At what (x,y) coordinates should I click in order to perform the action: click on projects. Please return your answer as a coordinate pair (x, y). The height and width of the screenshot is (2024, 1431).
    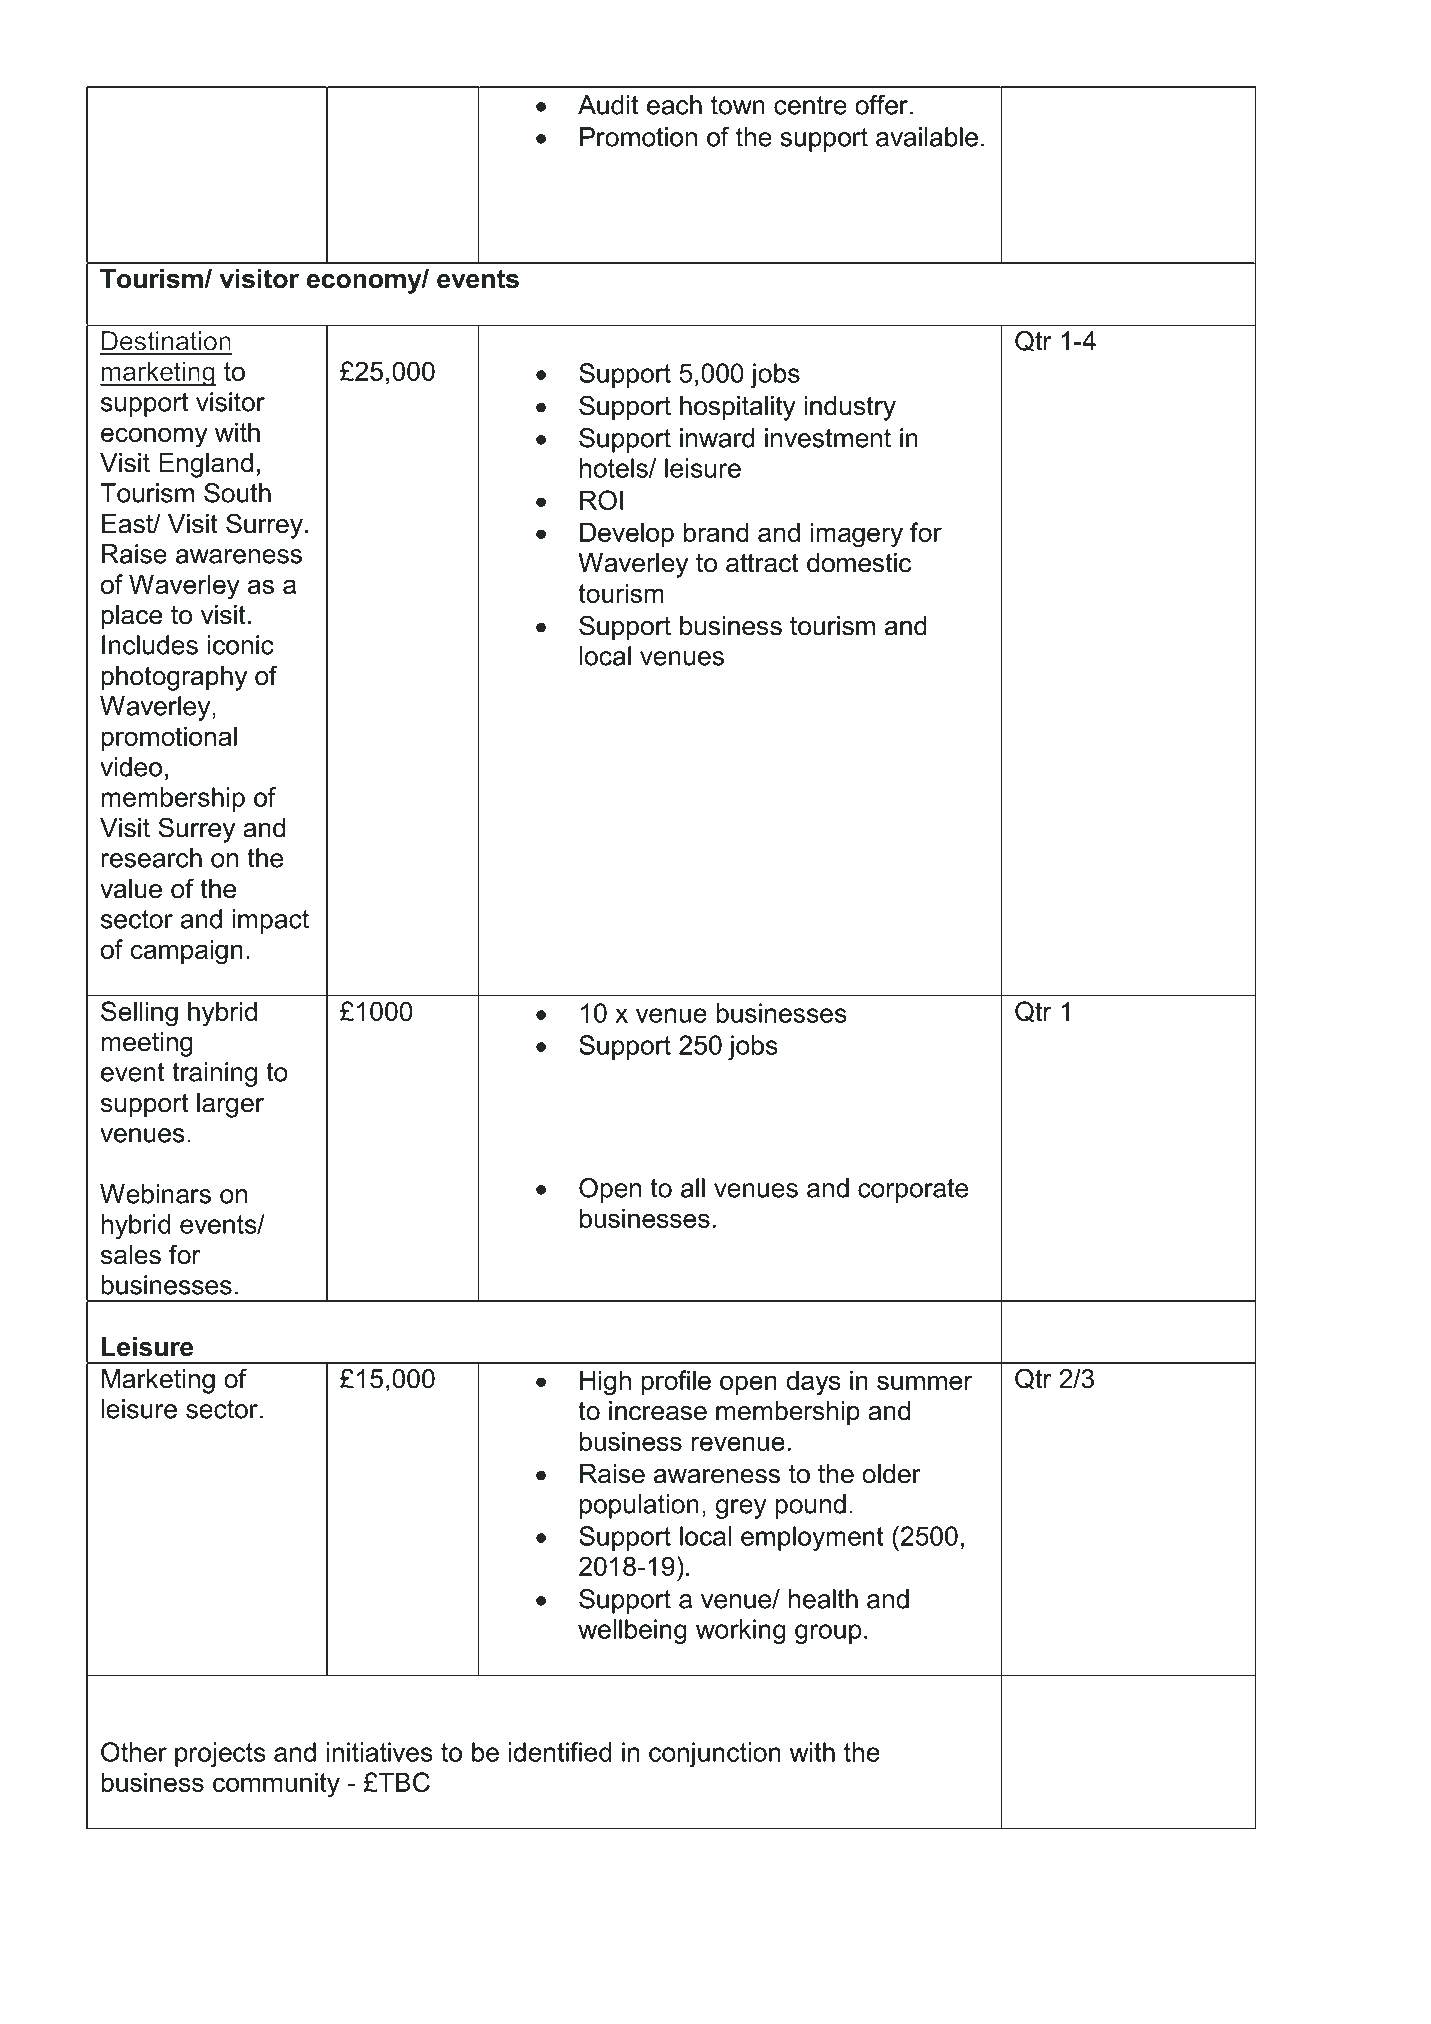
    Looking at the image, I should click on (220, 1754).
